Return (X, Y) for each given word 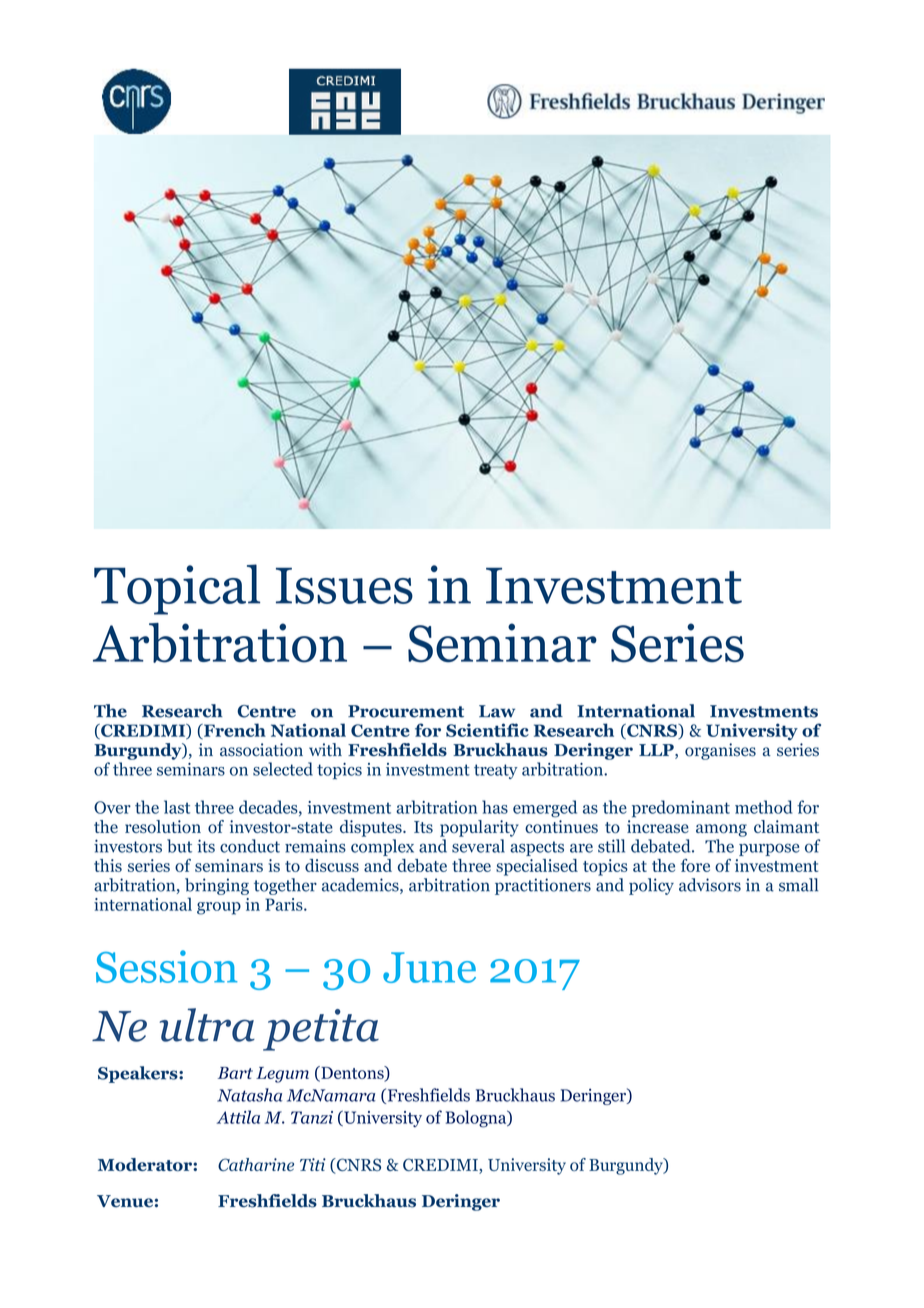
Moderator (146, 1164)
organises (720, 751)
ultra (207, 1025)
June (429, 967)
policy (651, 886)
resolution (163, 826)
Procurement (406, 711)
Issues (344, 586)
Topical (177, 589)
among (721, 830)
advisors (710, 885)
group (219, 908)
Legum (282, 1075)
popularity (479, 828)
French (234, 731)
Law (497, 711)
